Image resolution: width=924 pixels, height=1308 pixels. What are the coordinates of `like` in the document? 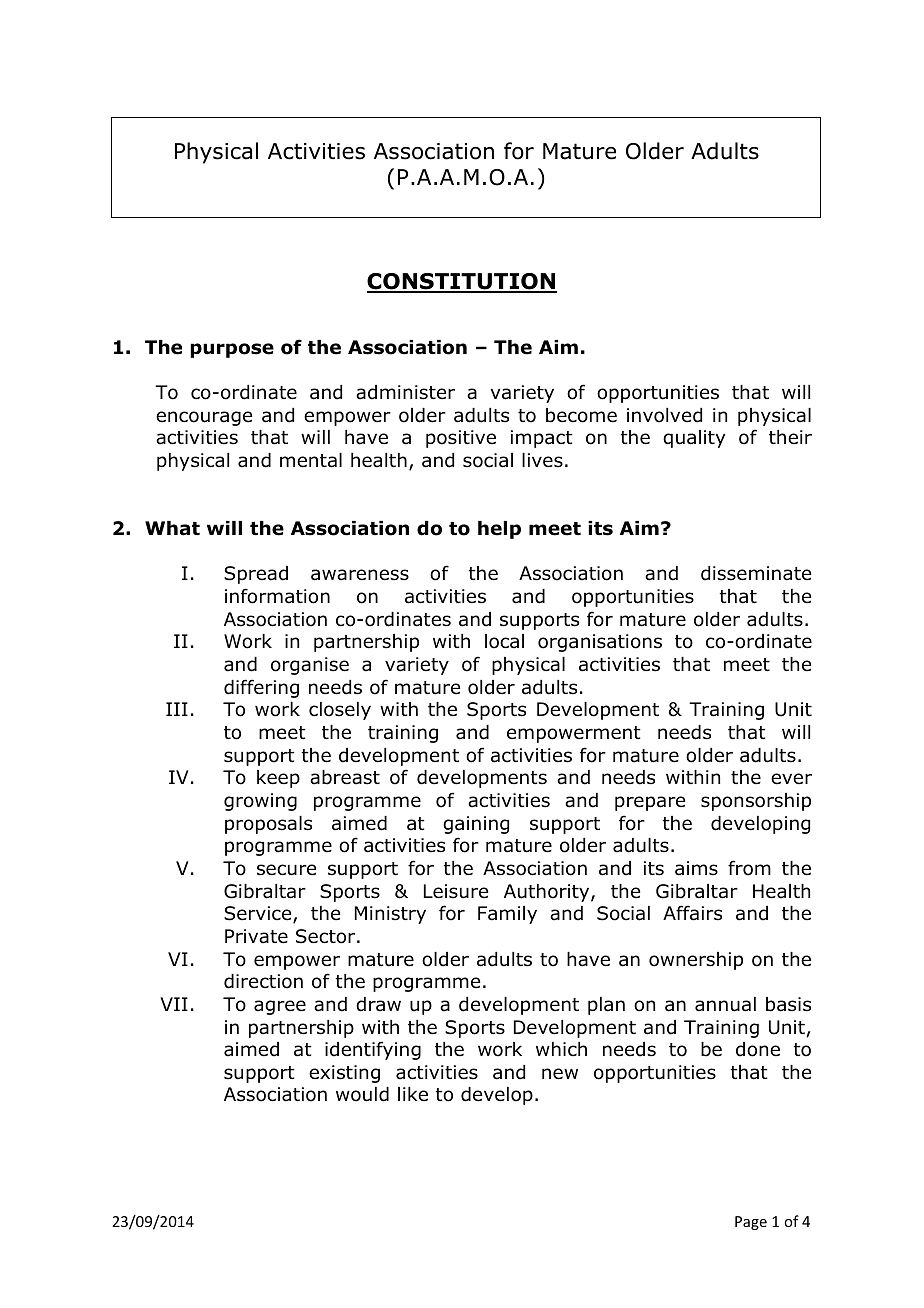 It's located at (413, 1094).
